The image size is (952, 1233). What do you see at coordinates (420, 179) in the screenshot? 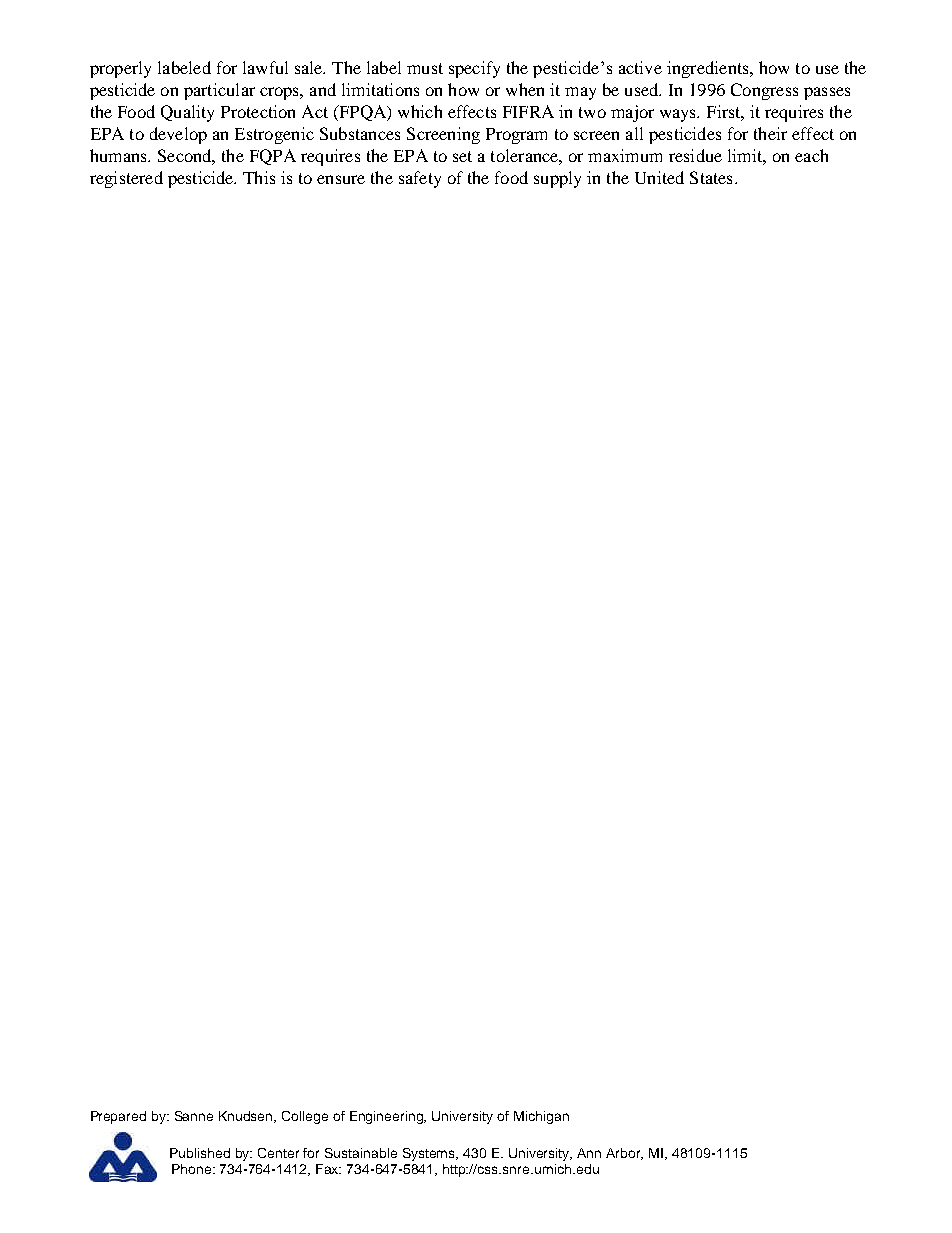
I see `safety` at bounding box center [420, 179].
